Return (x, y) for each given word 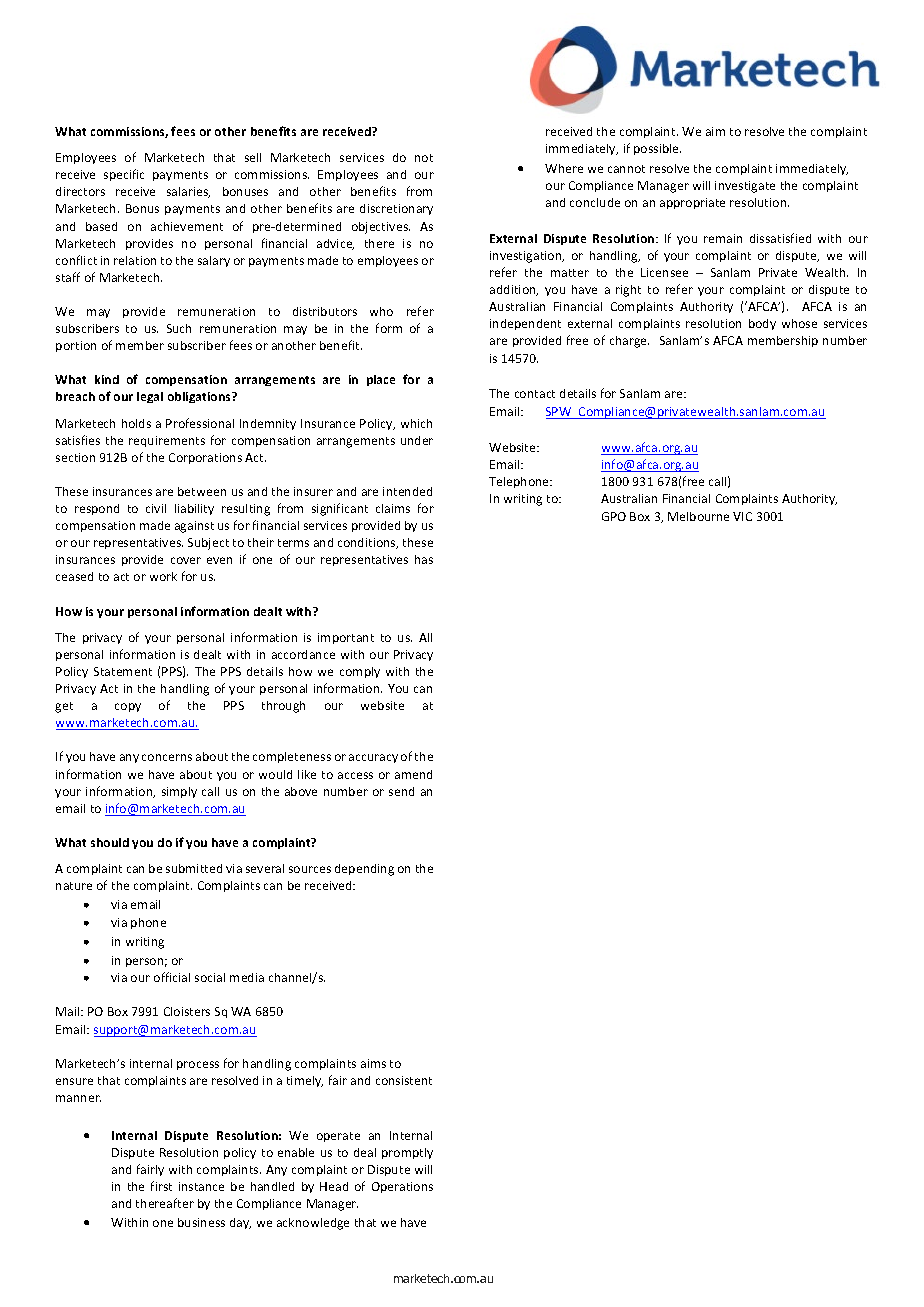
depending (364, 870)
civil (156, 508)
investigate (745, 187)
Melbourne (698, 516)
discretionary (396, 209)
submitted (194, 868)
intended (407, 491)
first (161, 1186)
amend (413, 774)
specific (124, 175)
